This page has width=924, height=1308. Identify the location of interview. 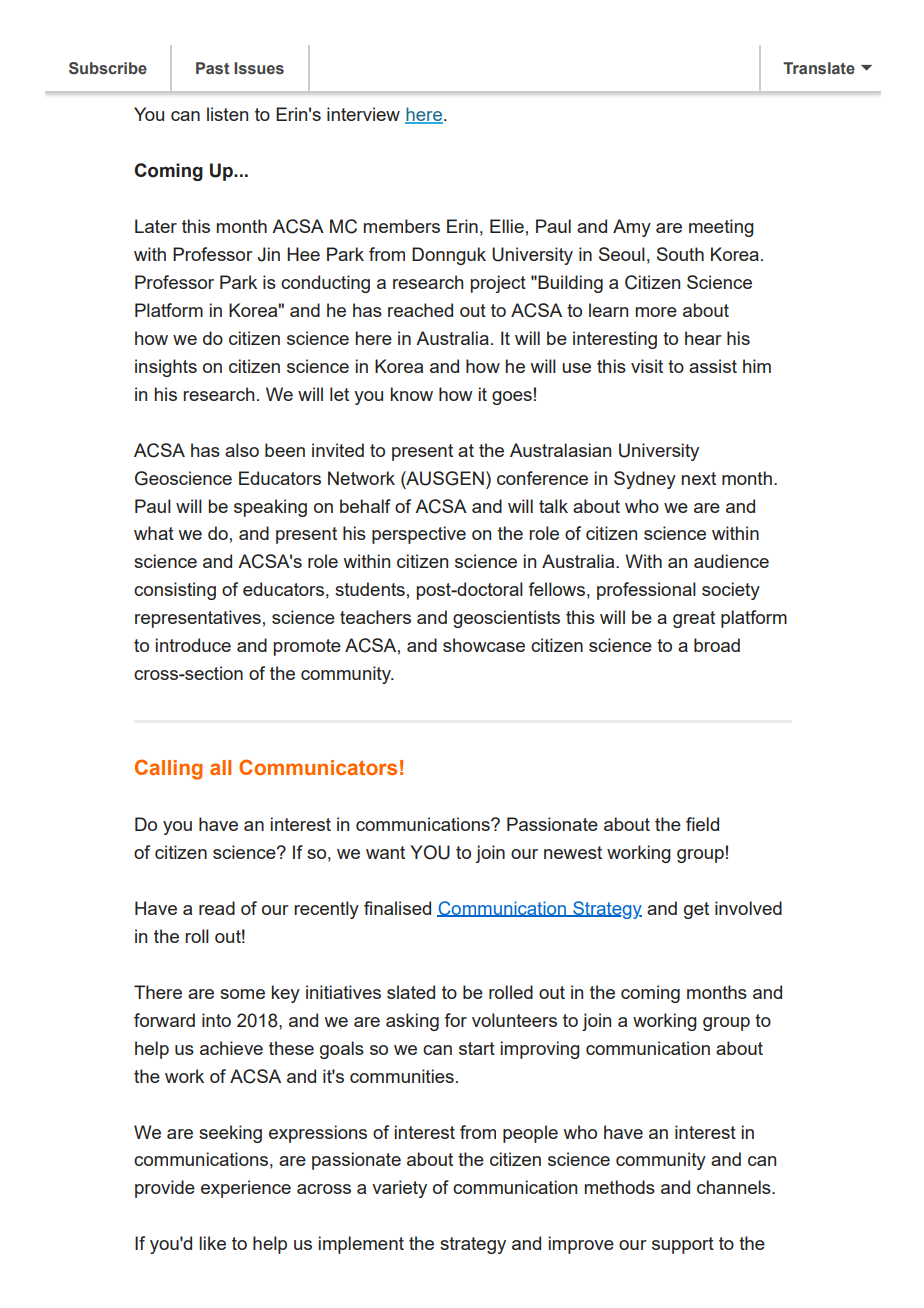
(363, 114).
